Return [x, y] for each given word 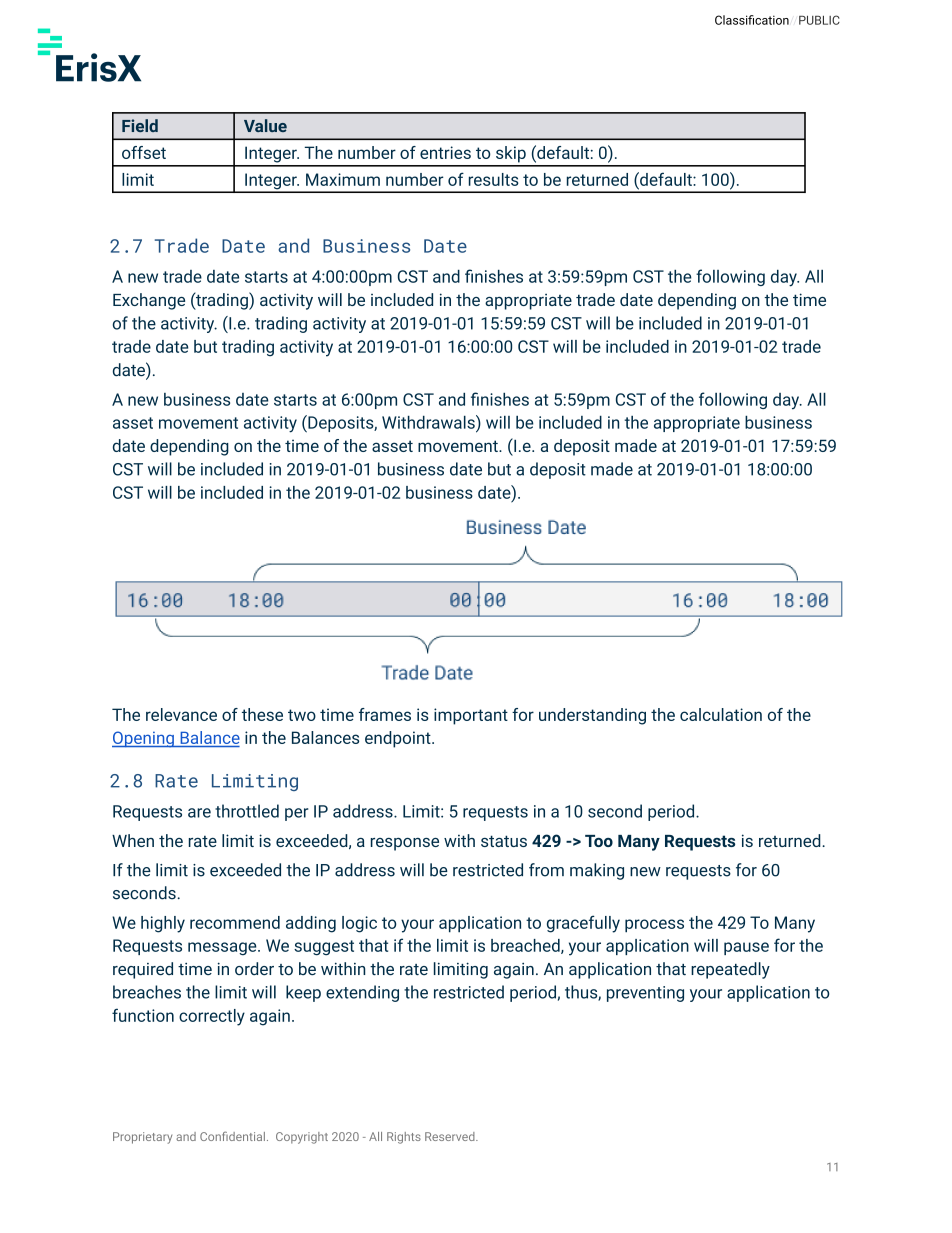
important [471, 716]
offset [144, 152]
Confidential [232, 1136]
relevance [181, 714]
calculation [721, 714]
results [494, 179]
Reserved [451, 1136]
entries [445, 152]
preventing [645, 994]
